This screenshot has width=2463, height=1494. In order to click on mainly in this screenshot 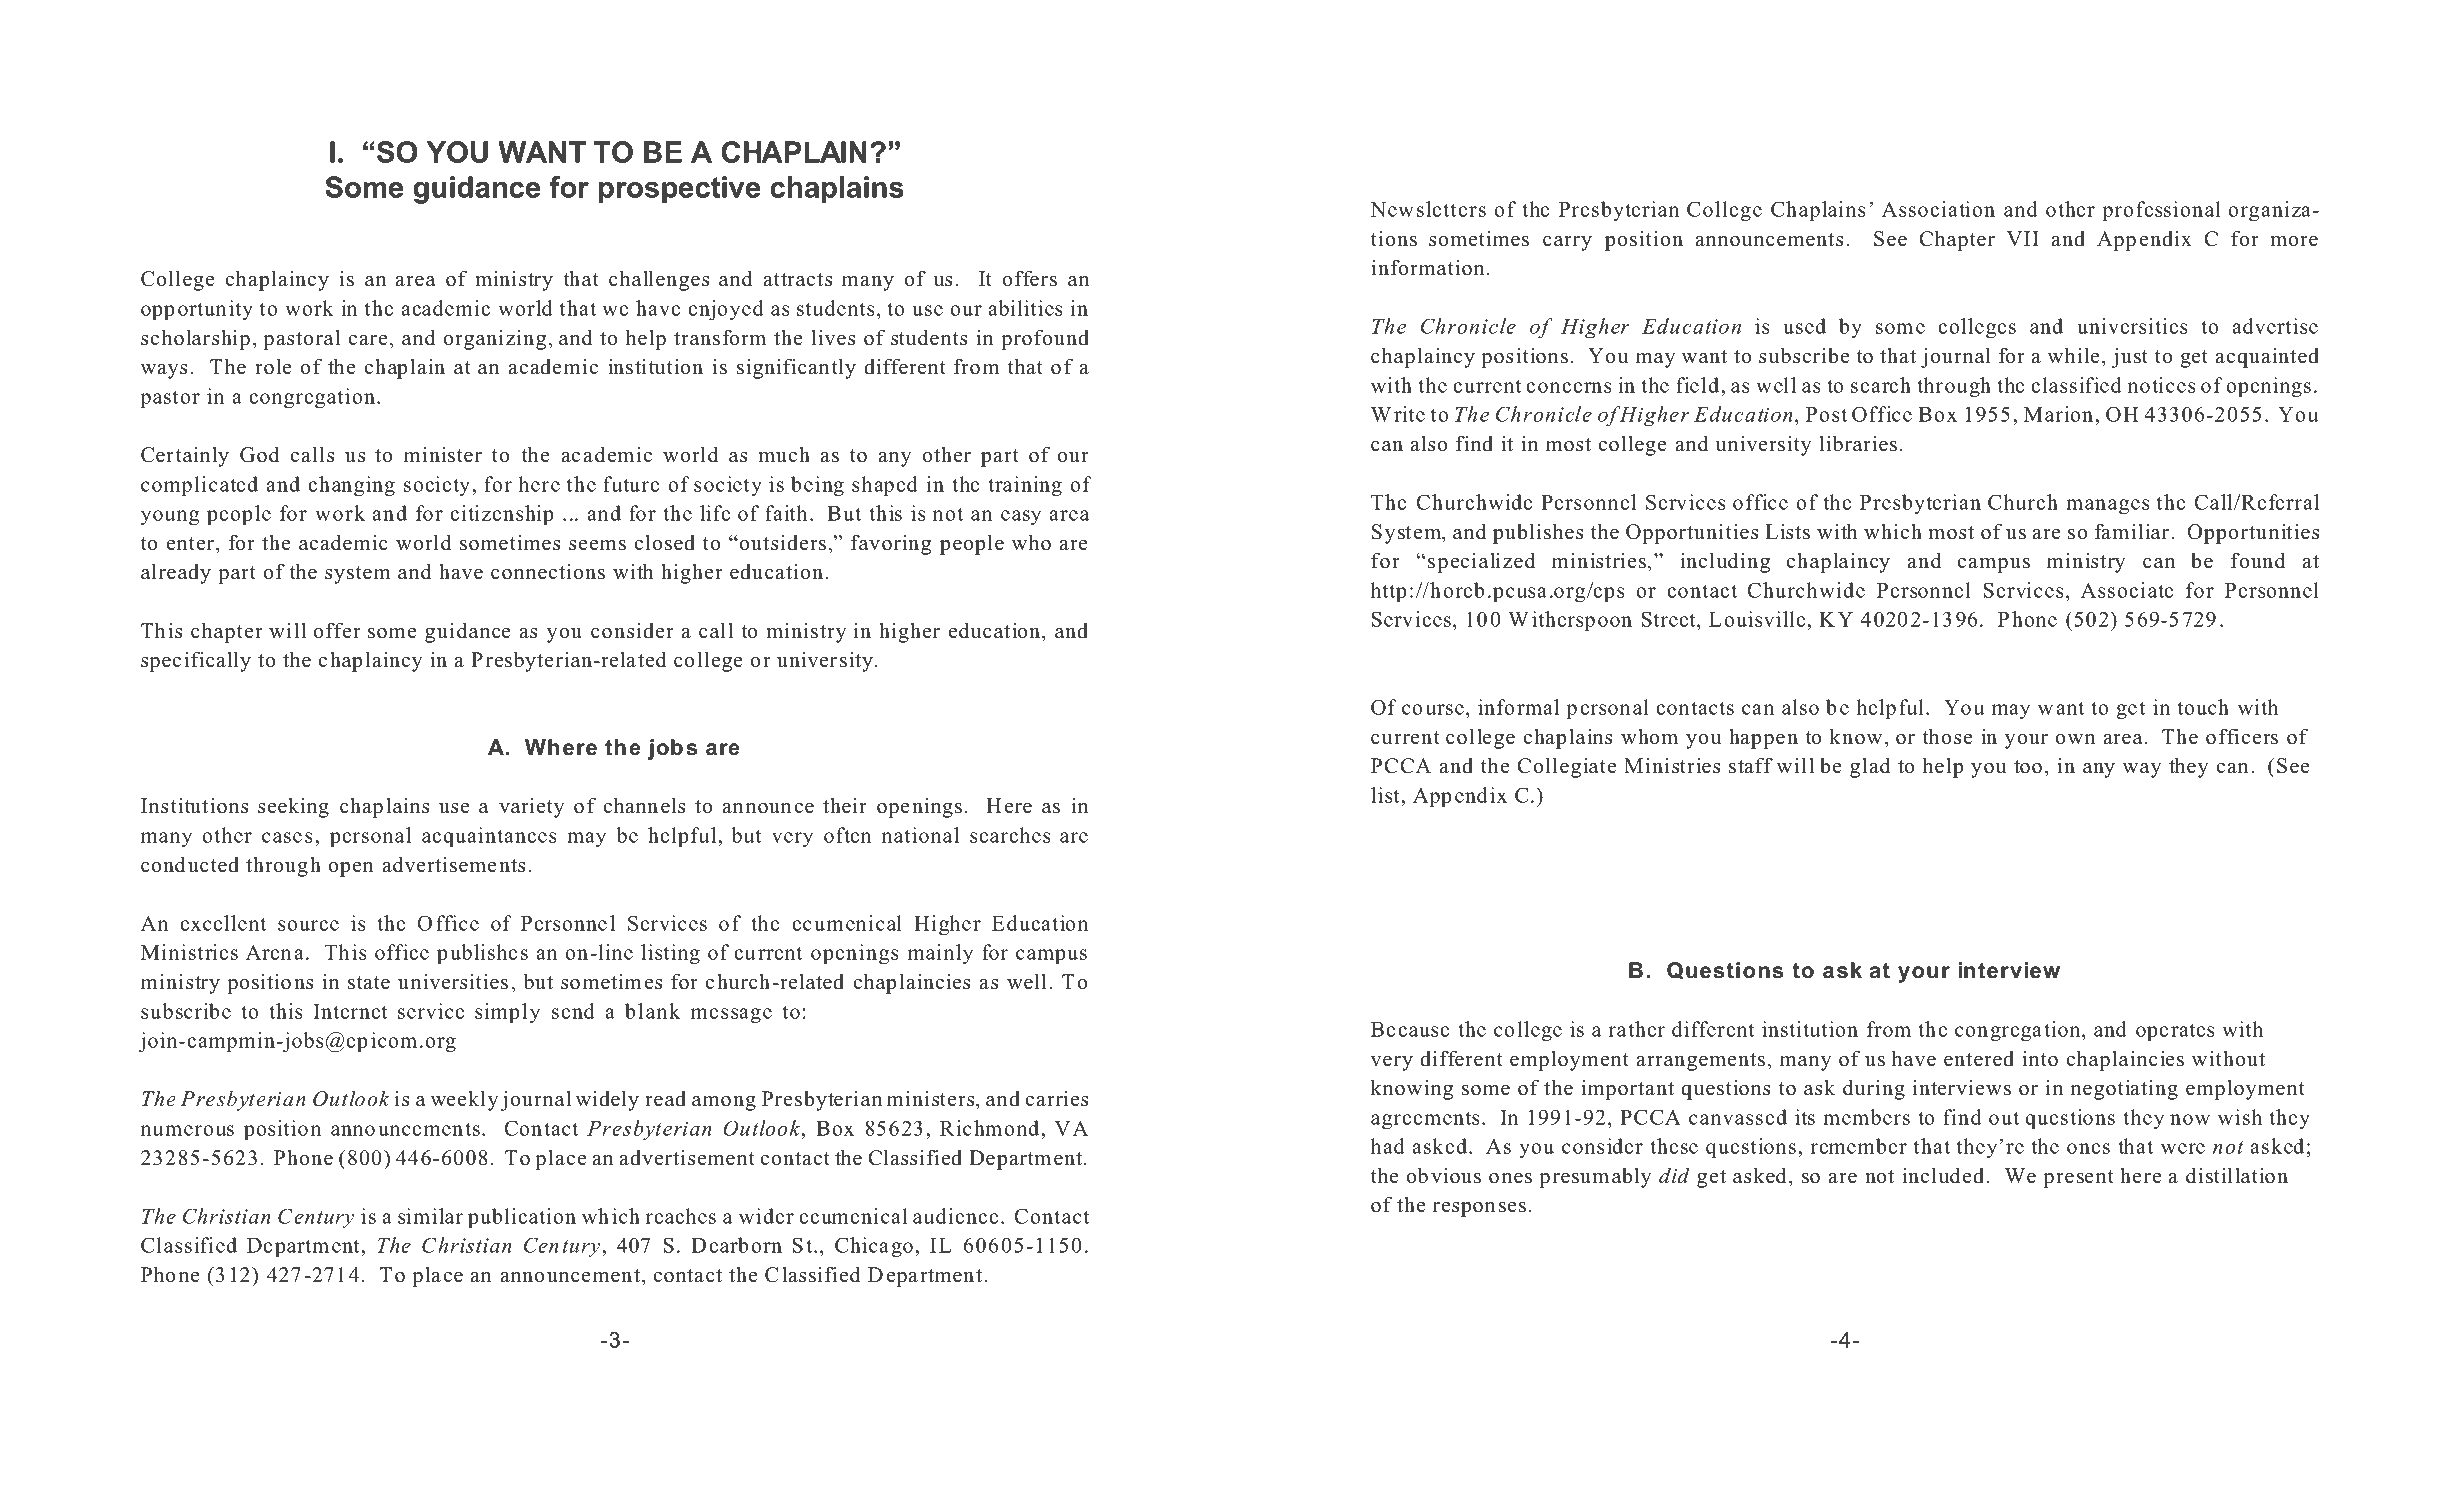, I will do `click(940, 954)`.
